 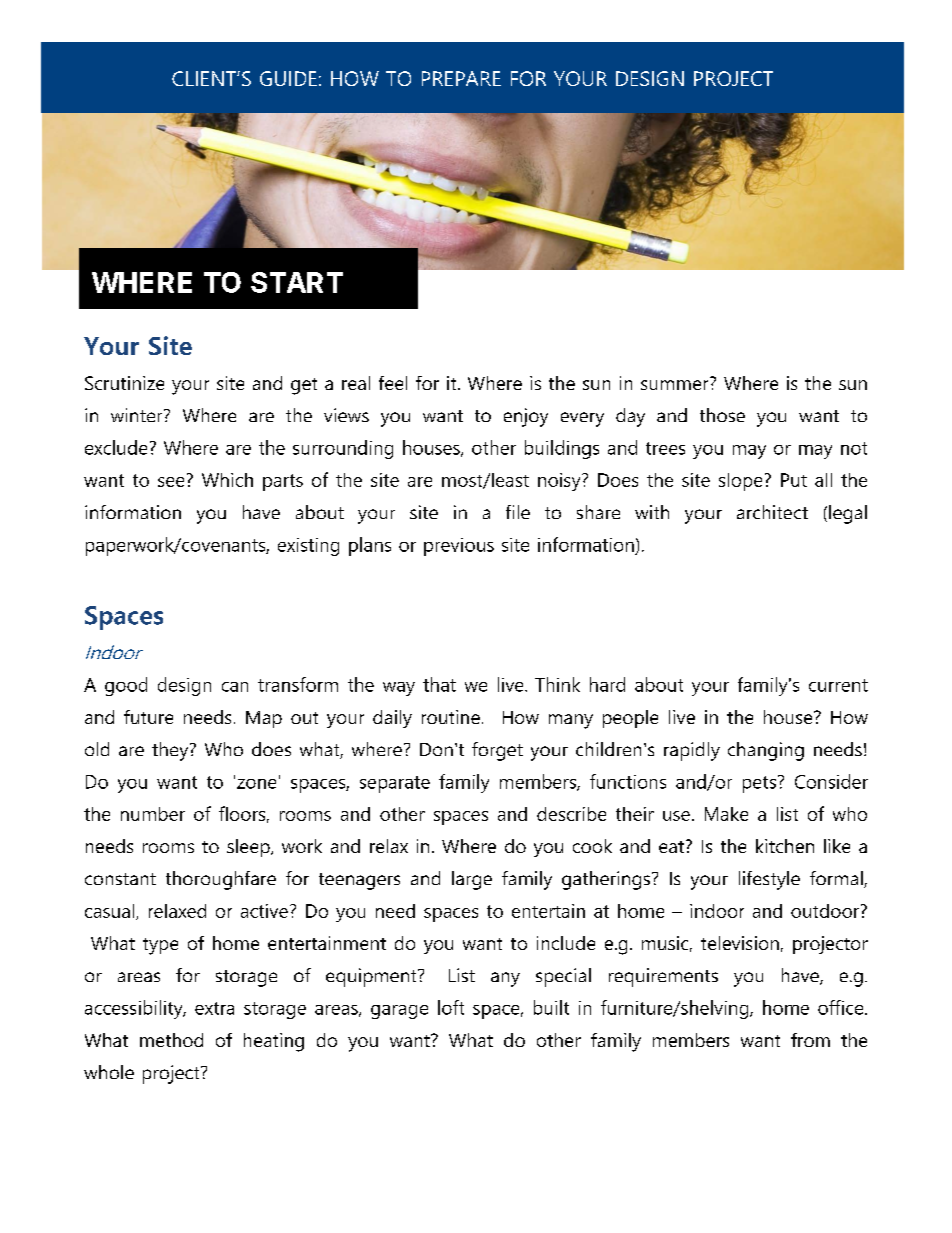 I want to click on summer, so click(x=674, y=385).
